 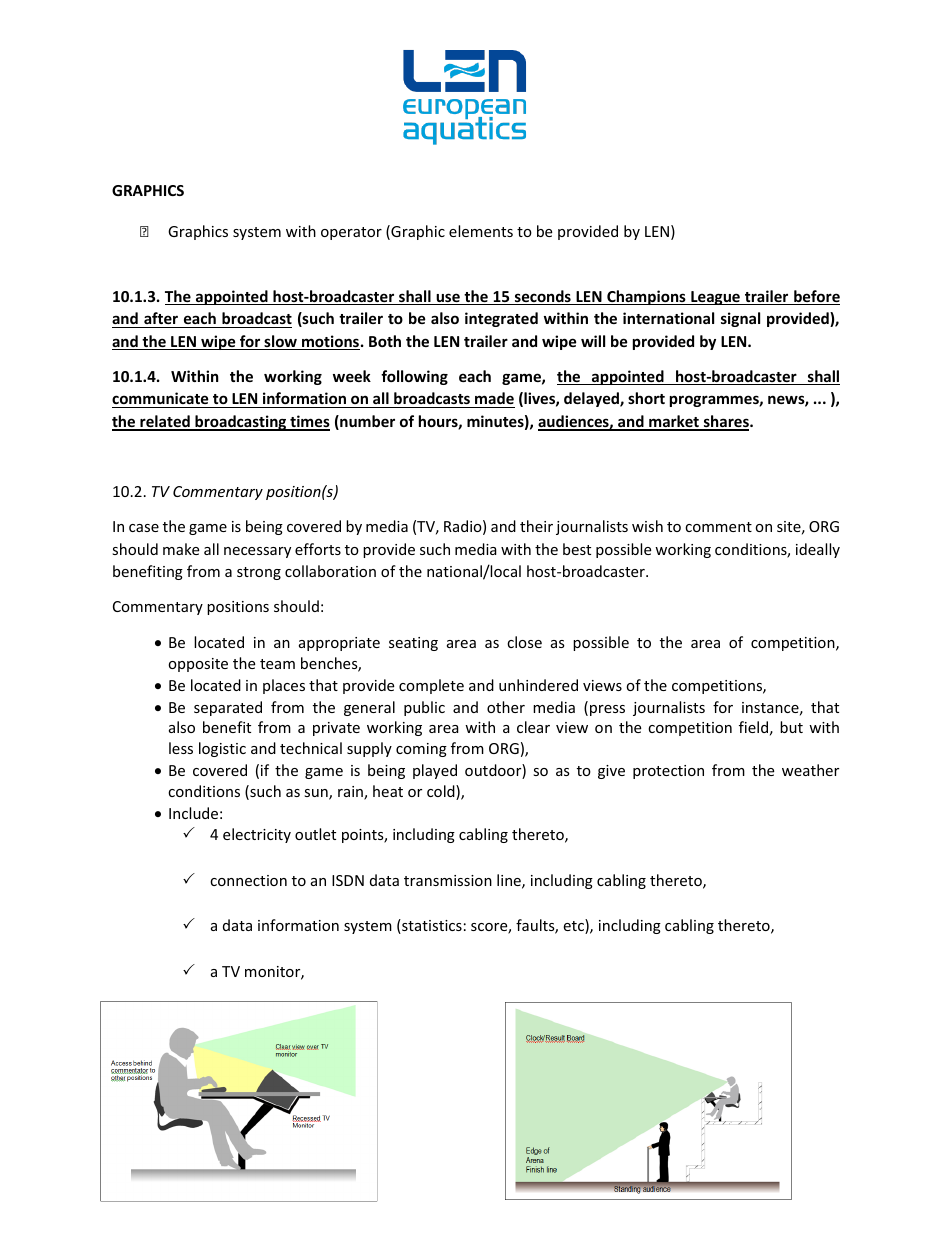 What do you see at coordinates (726, 422) in the screenshot?
I see `shares` at bounding box center [726, 422].
